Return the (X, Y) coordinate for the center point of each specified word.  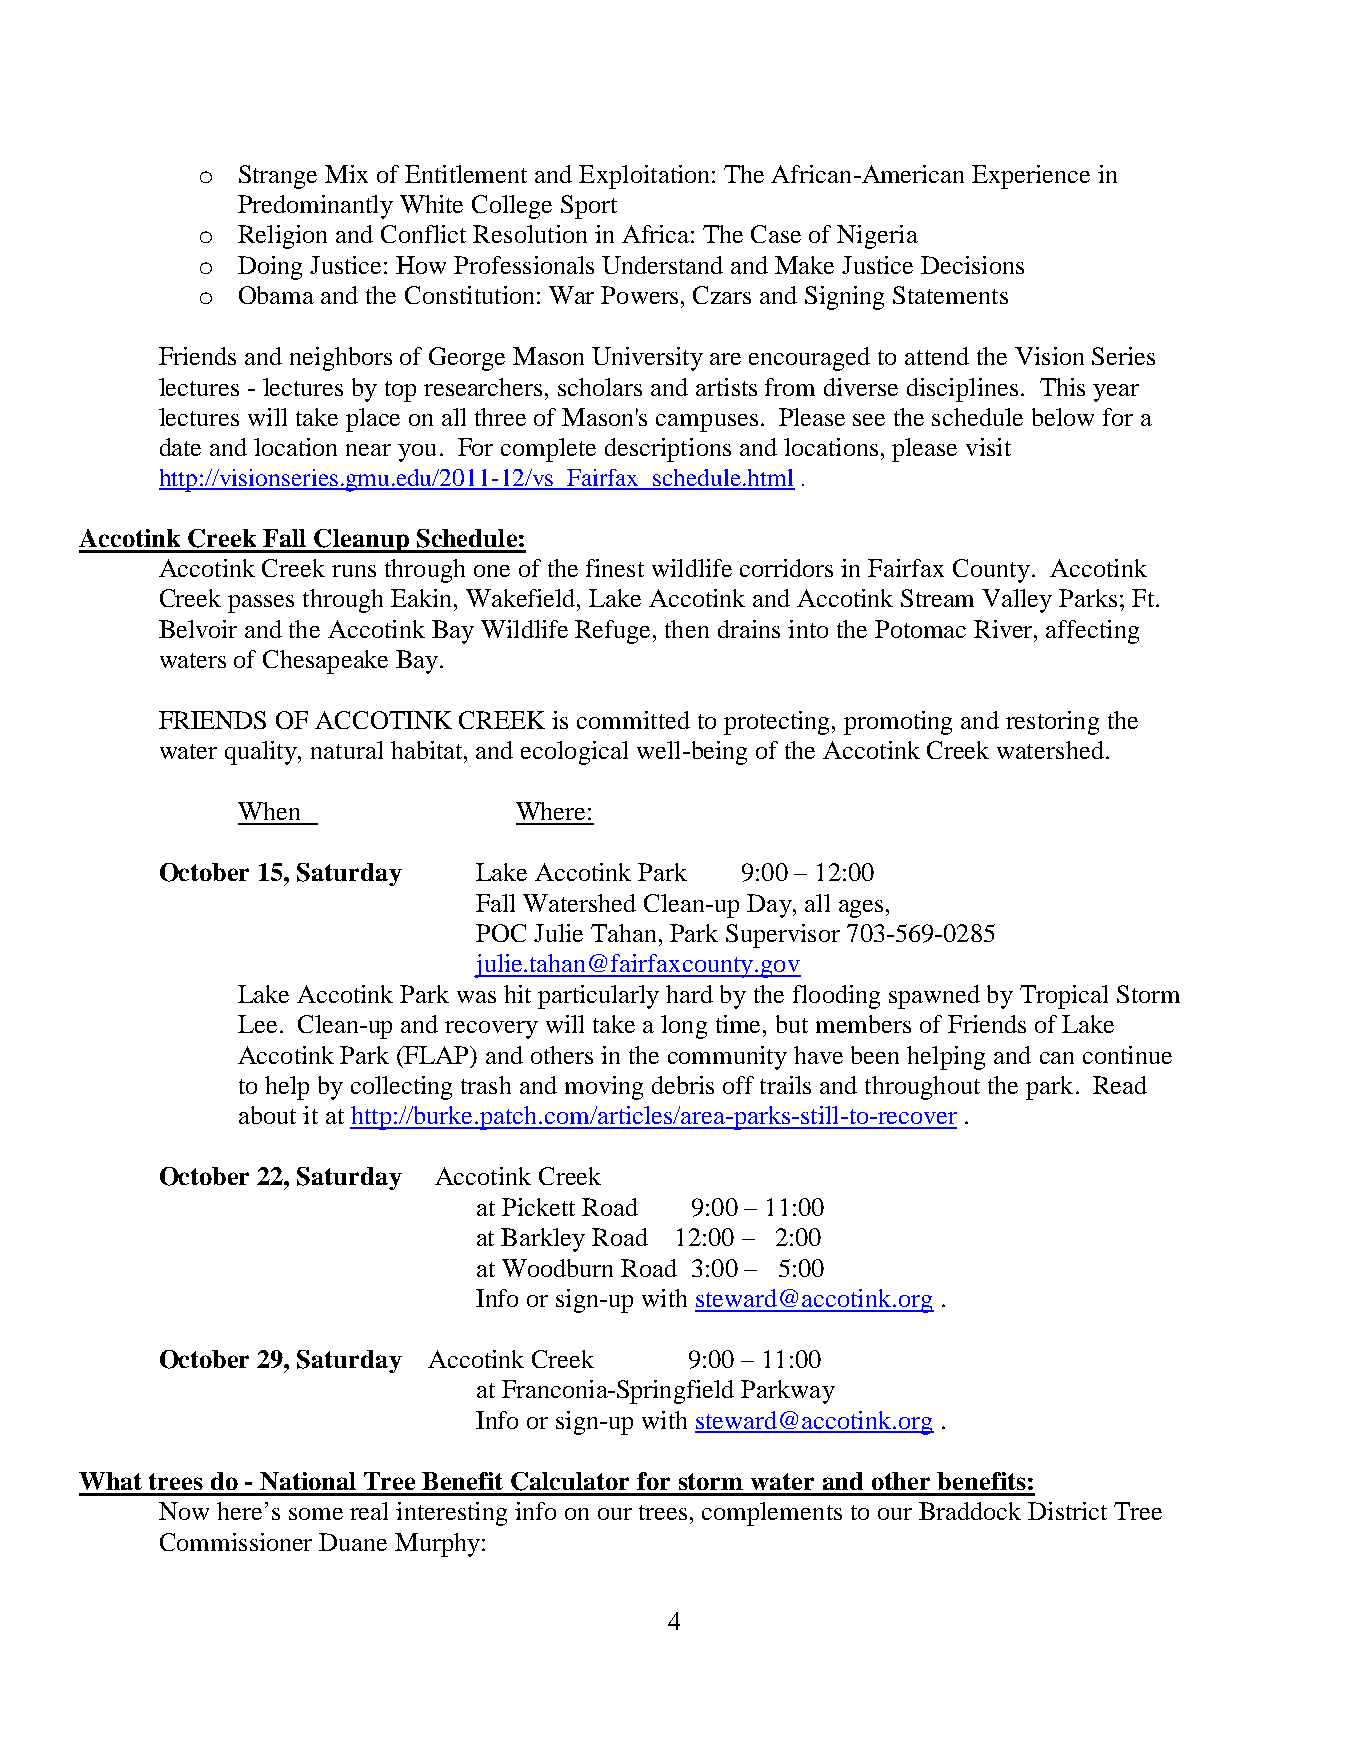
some (316, 1514)
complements (772, 1514)
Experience (1031, 177)
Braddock (970, 1511)
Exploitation (646, 177)
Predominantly (315, 207)
